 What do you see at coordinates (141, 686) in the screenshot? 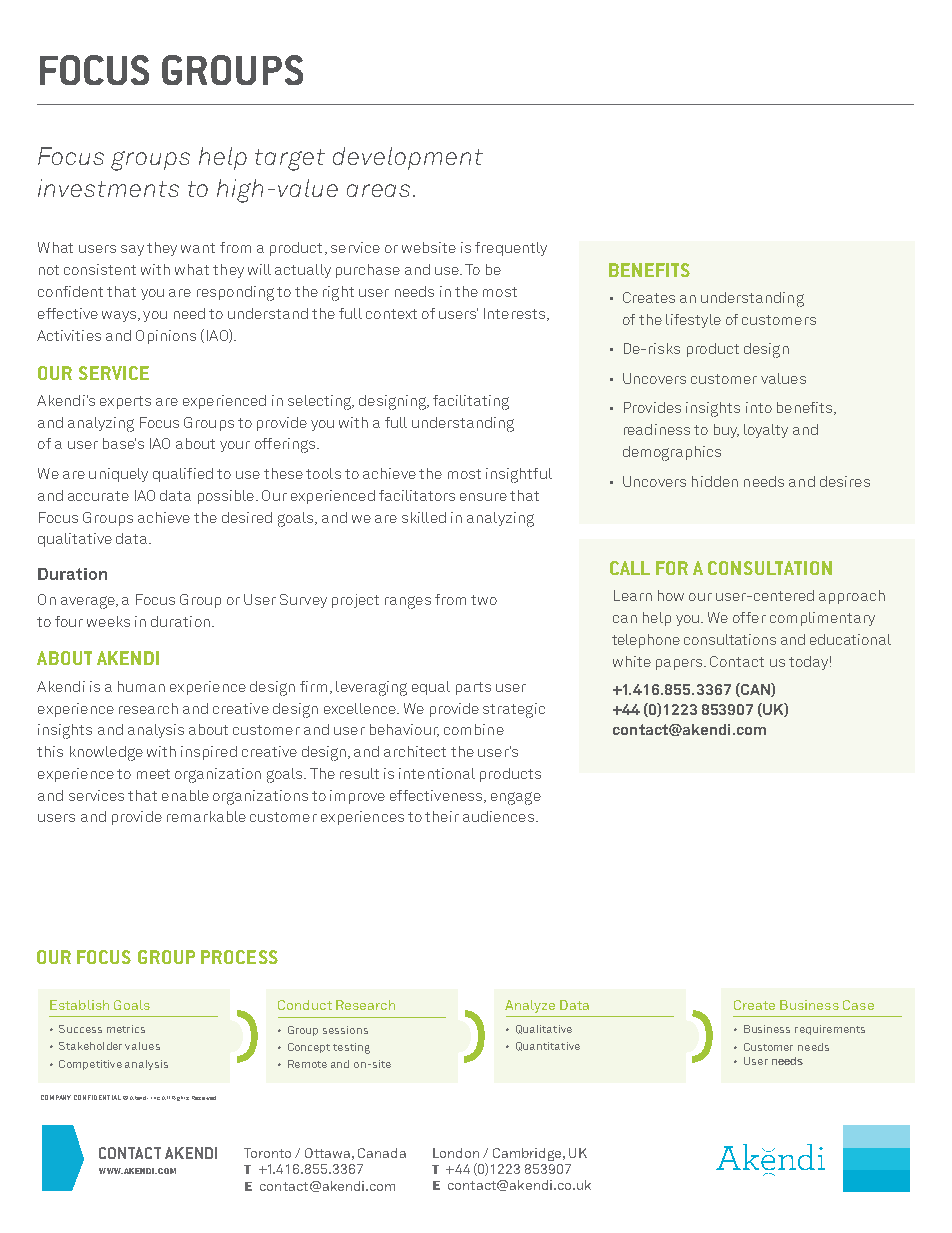
I see `human` at bounding box center [141, 686].
